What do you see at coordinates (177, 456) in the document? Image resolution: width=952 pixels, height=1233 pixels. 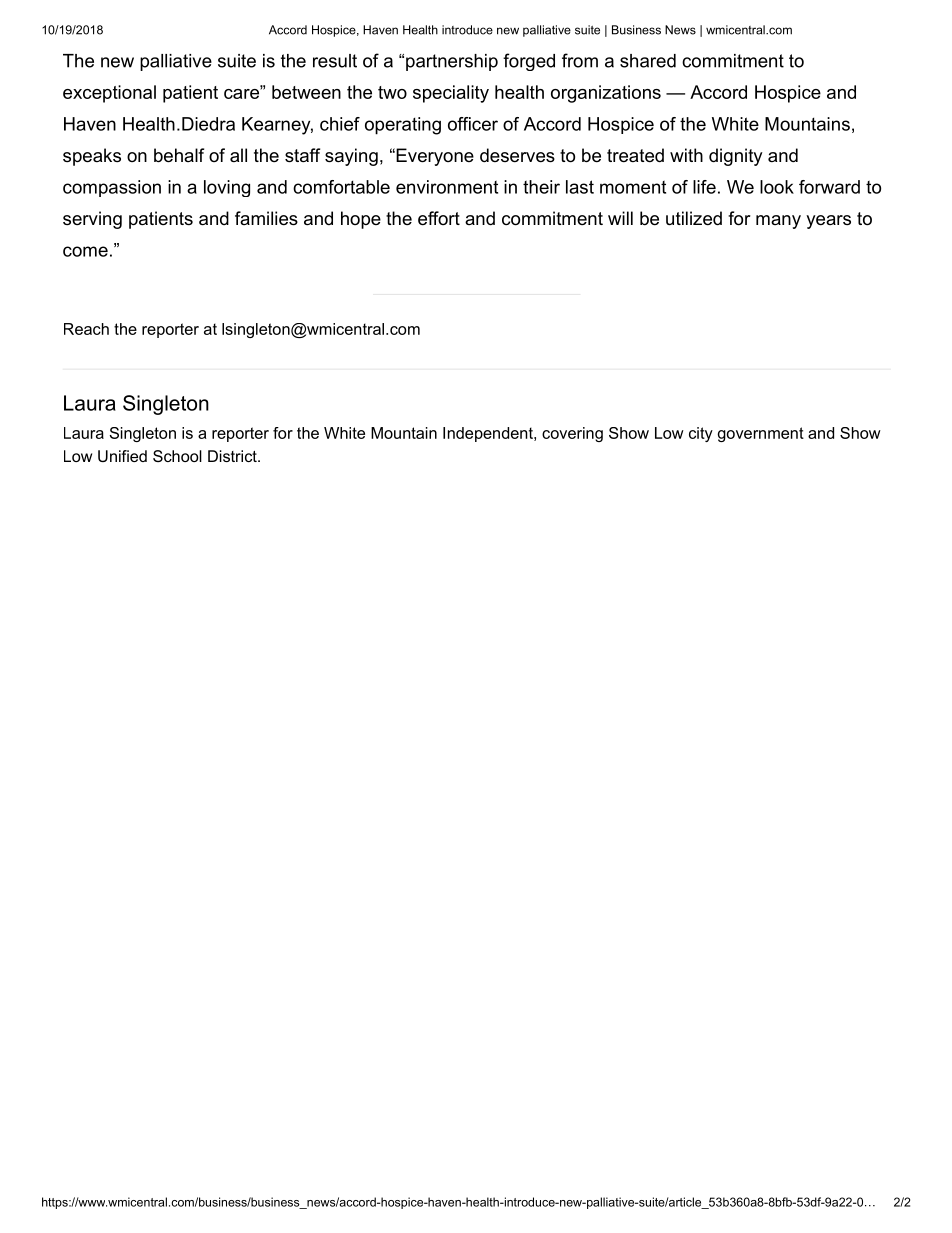 I see `School` at bounding box center [177, 456].
